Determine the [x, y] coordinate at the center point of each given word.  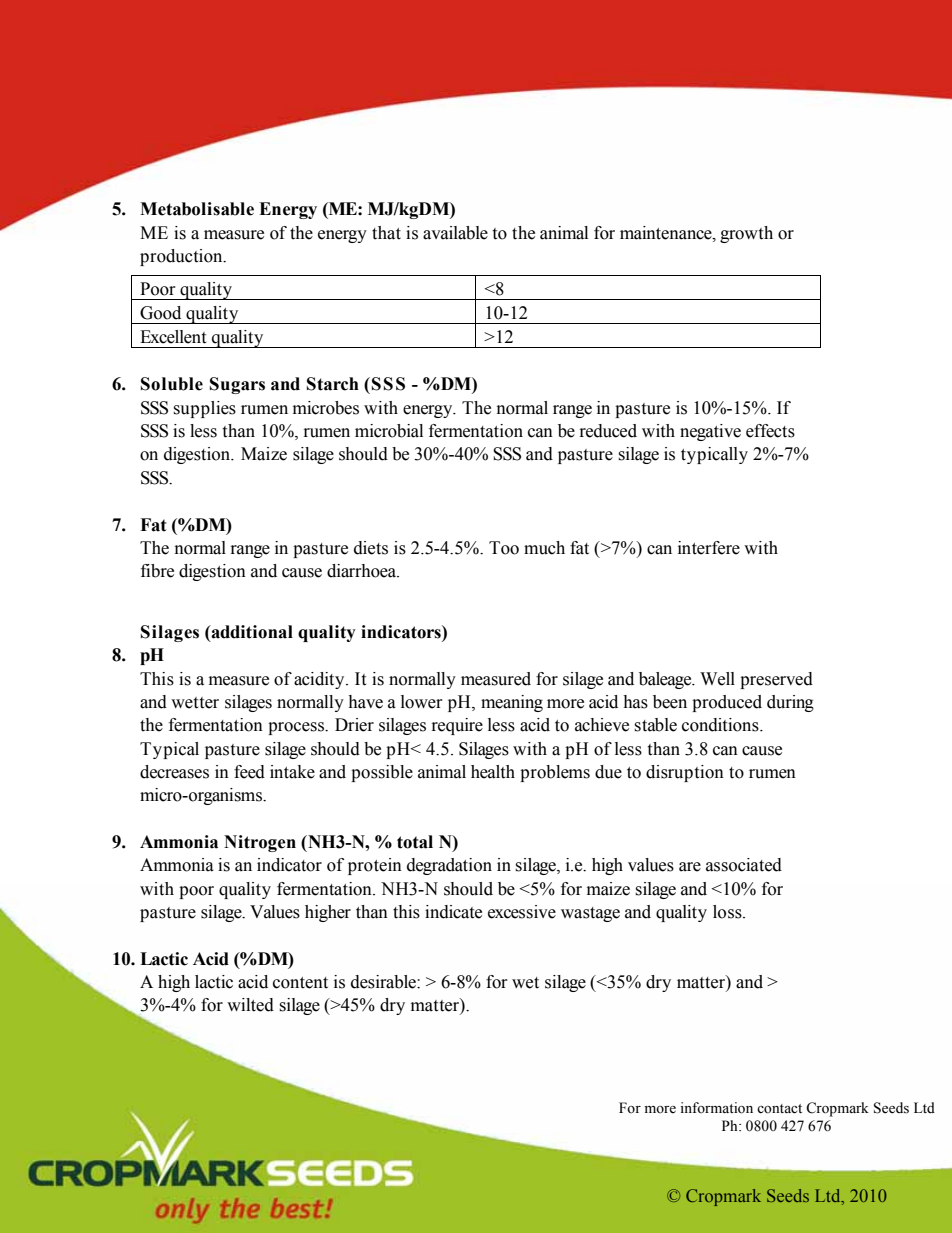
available [455, 233]
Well [717, 679]
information [716, 1108]
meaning [512, 703]
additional [251, 632]
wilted [250, 1005]
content [300, 983]
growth [746, 234]
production [182, 257]
